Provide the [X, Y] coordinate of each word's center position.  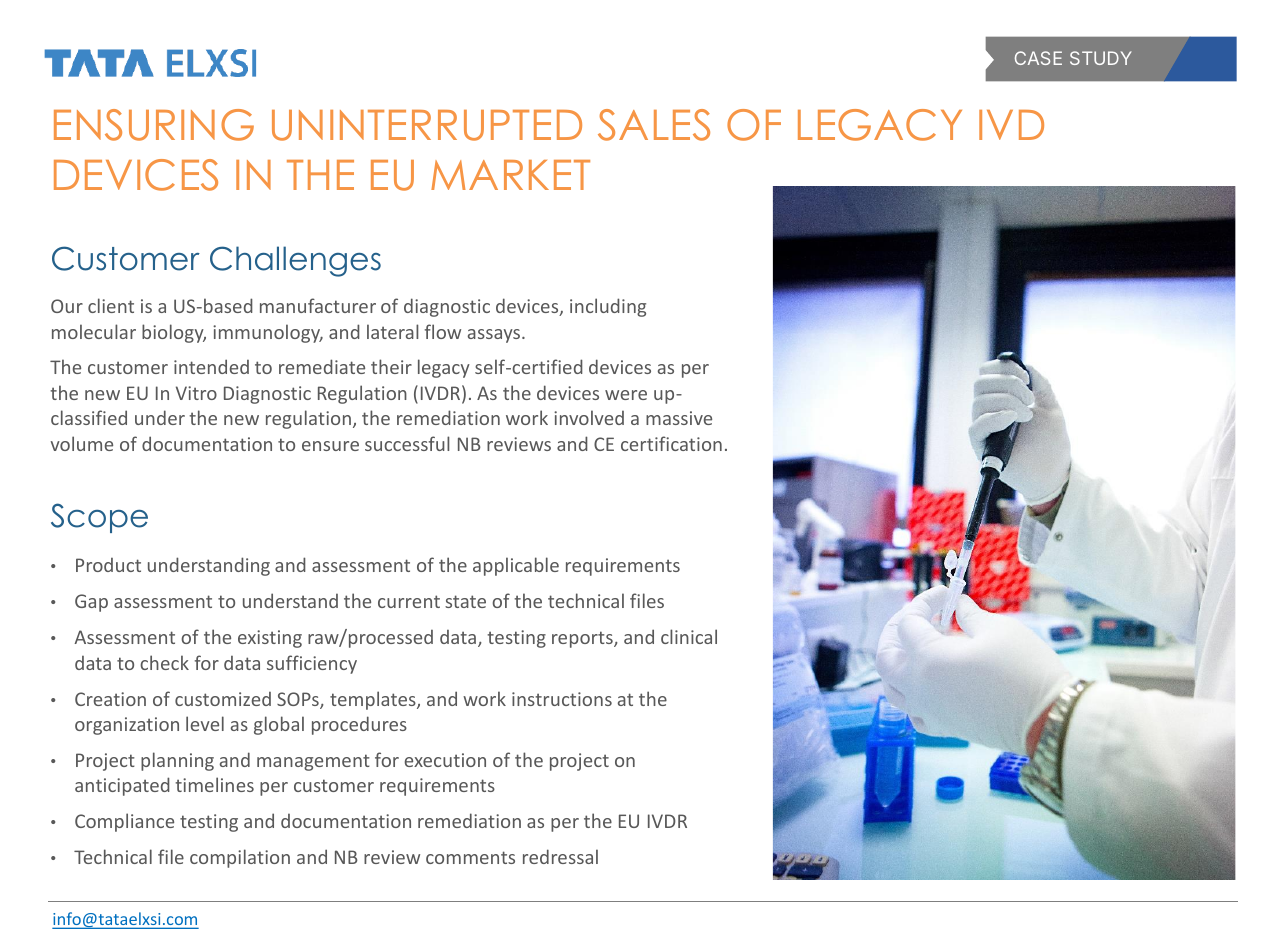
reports [583, 639]
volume [82, 443]
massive [679, 418]
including [608, 307]
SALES [654, 125]
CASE [1038, 58]
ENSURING [154, 125]
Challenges [295, 261]
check [164, 662]
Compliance [124, 822]
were [626, 395]
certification [671, 443]
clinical [689, 636]
